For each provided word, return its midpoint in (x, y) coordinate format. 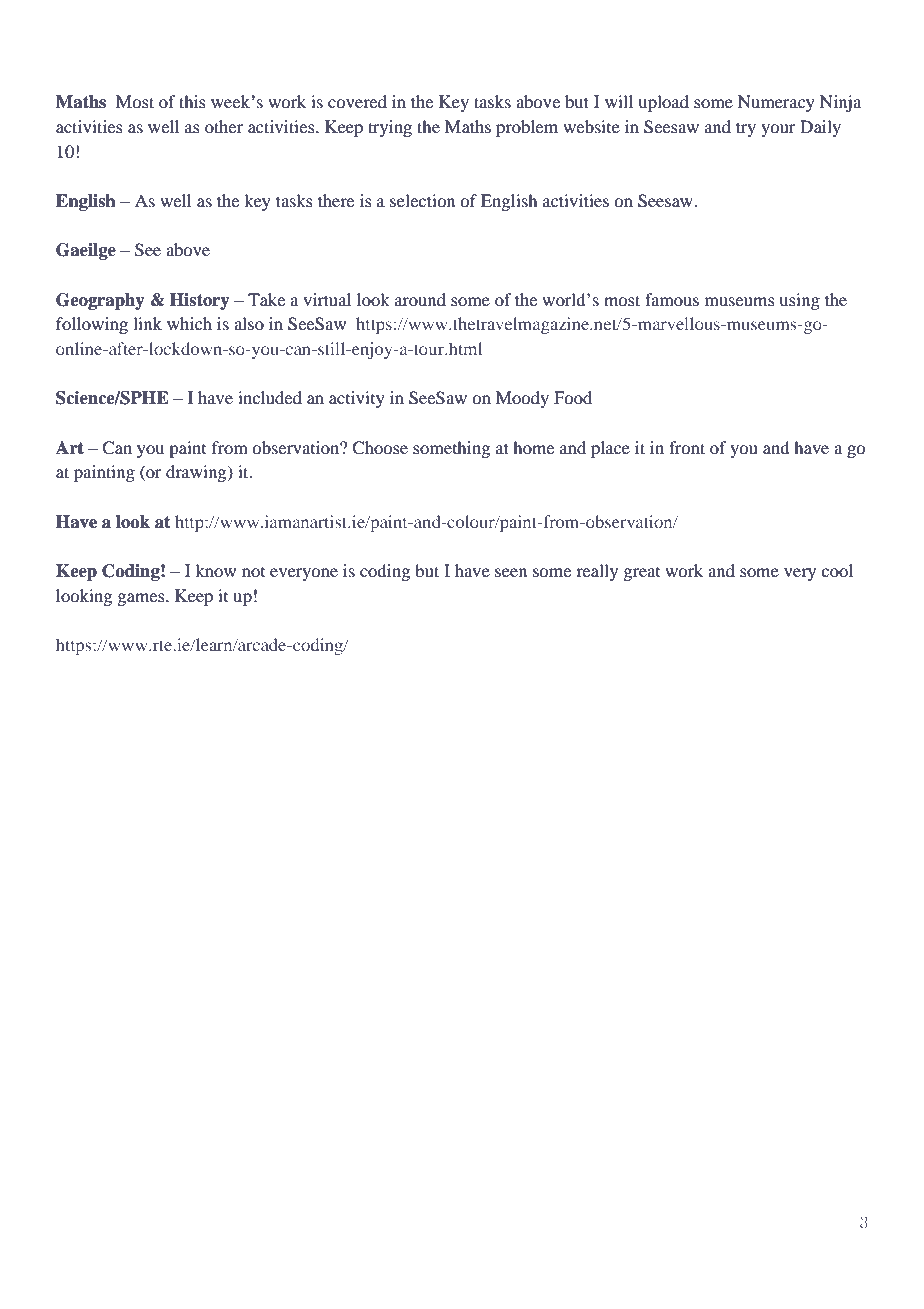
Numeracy (776, 103)
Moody (522, 399)
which (189, 323)
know (215, 570)
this (192, 101)
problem (527, 128)
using (799, 301)
